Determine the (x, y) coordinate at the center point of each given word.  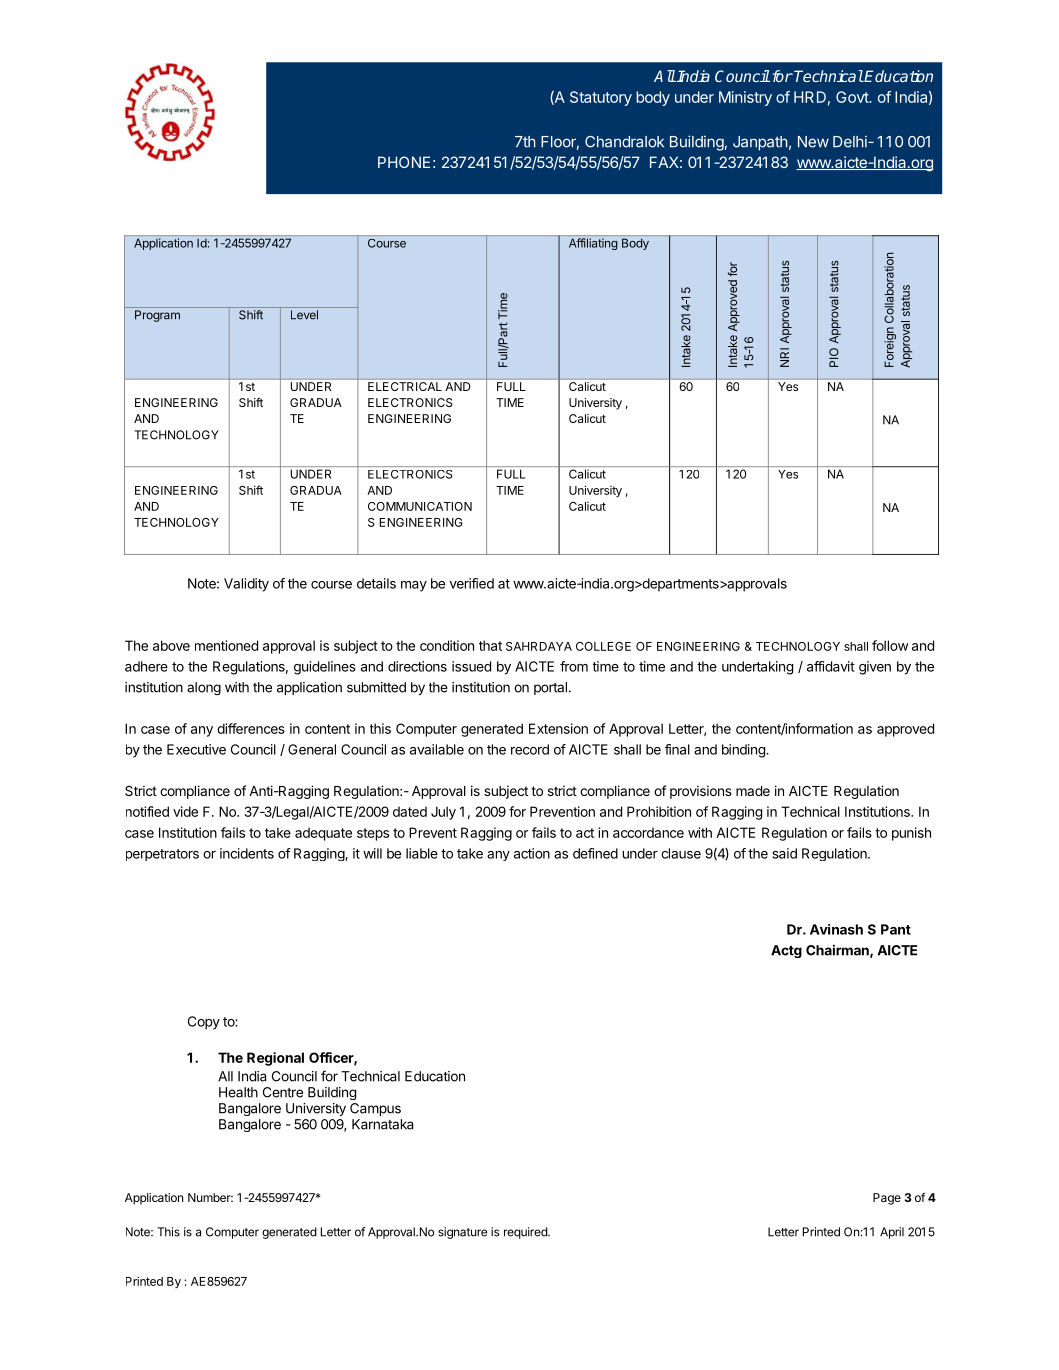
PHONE (404, 162)
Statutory (601, 98)
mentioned (226, 645)
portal (550, 688)
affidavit (831, 666)
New (813, 142)
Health (238, 1092)
